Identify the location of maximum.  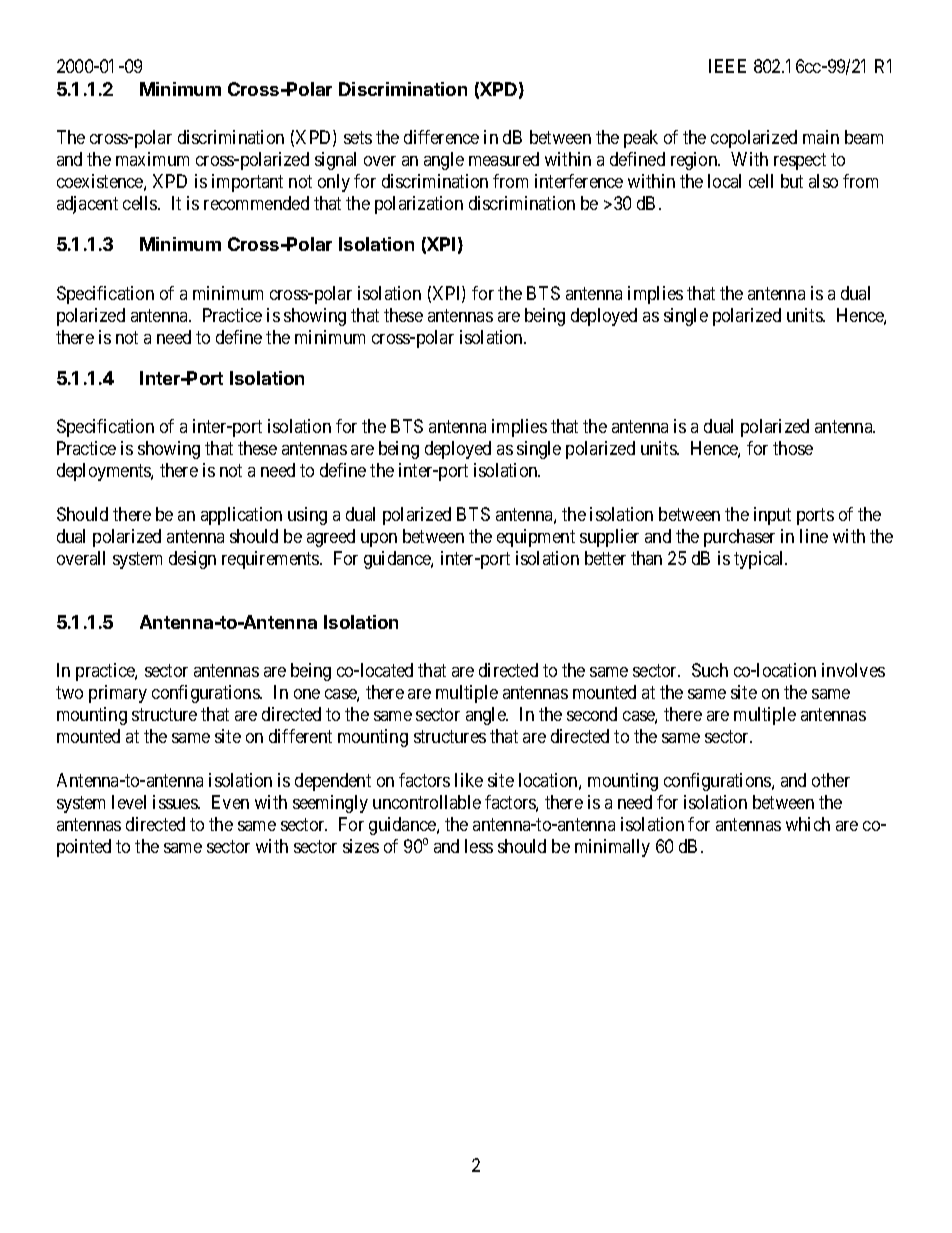
(152, 159).
